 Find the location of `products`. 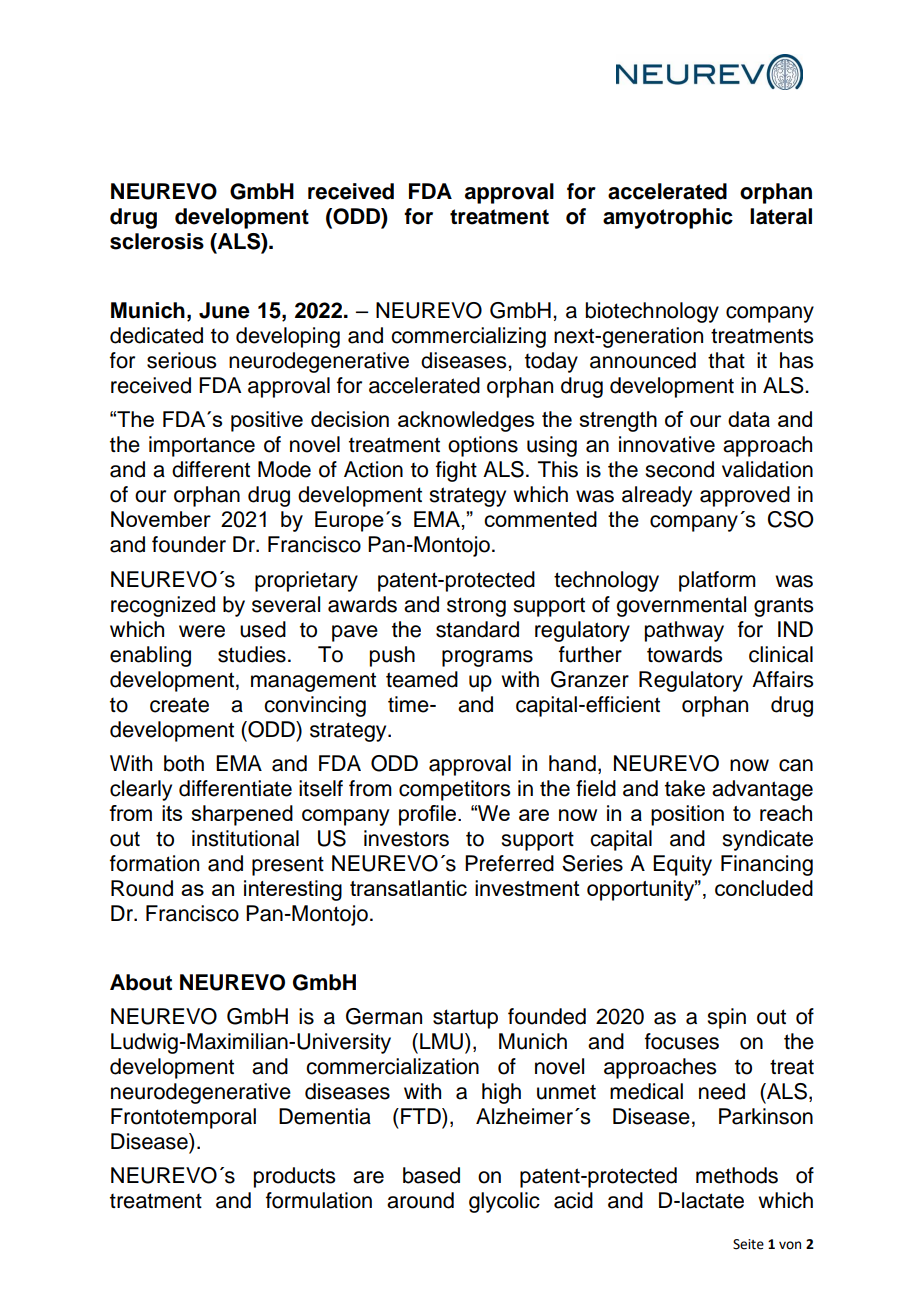

products is located at coordinates (294, 1177).
